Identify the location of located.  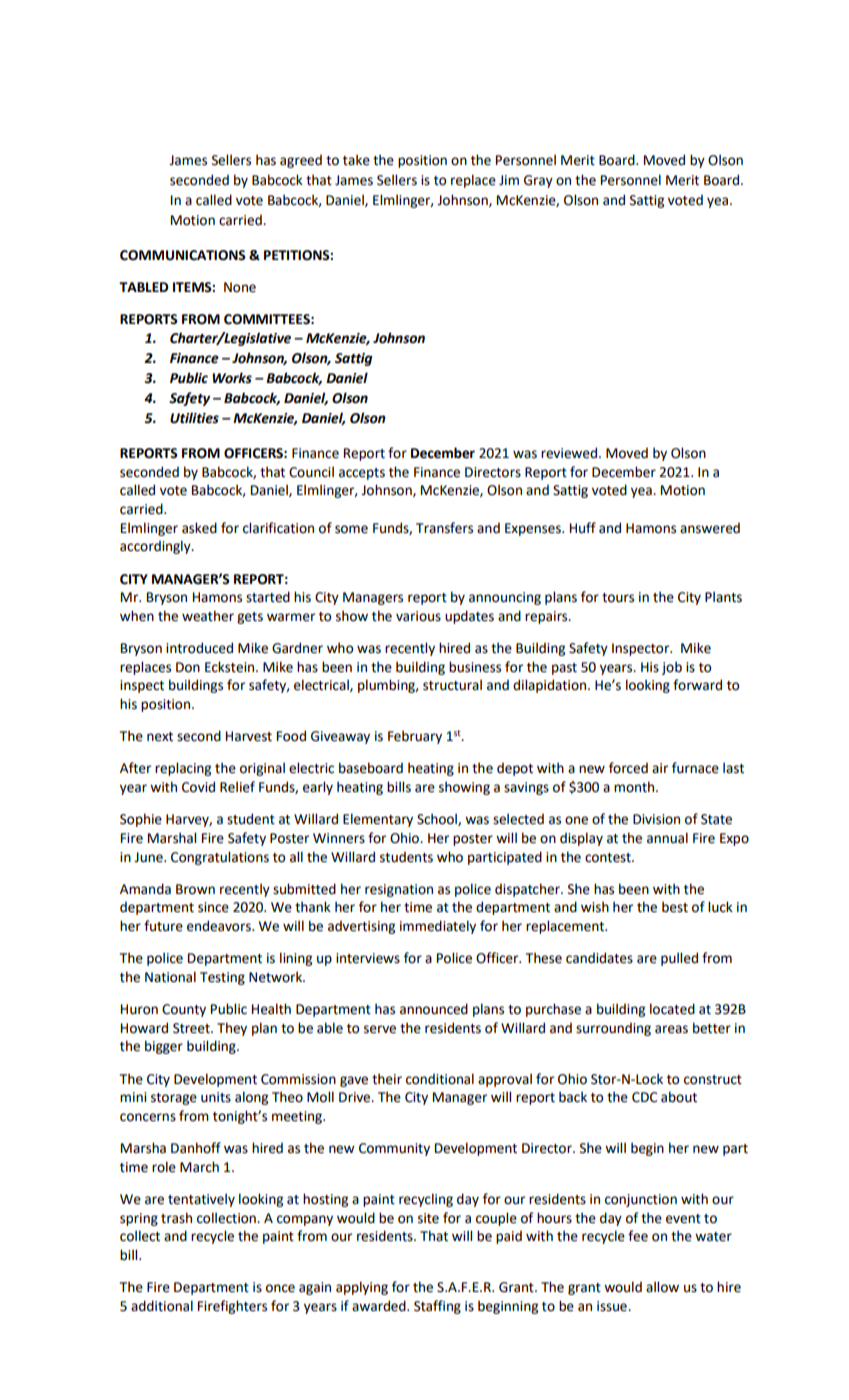
(672, 1009).
